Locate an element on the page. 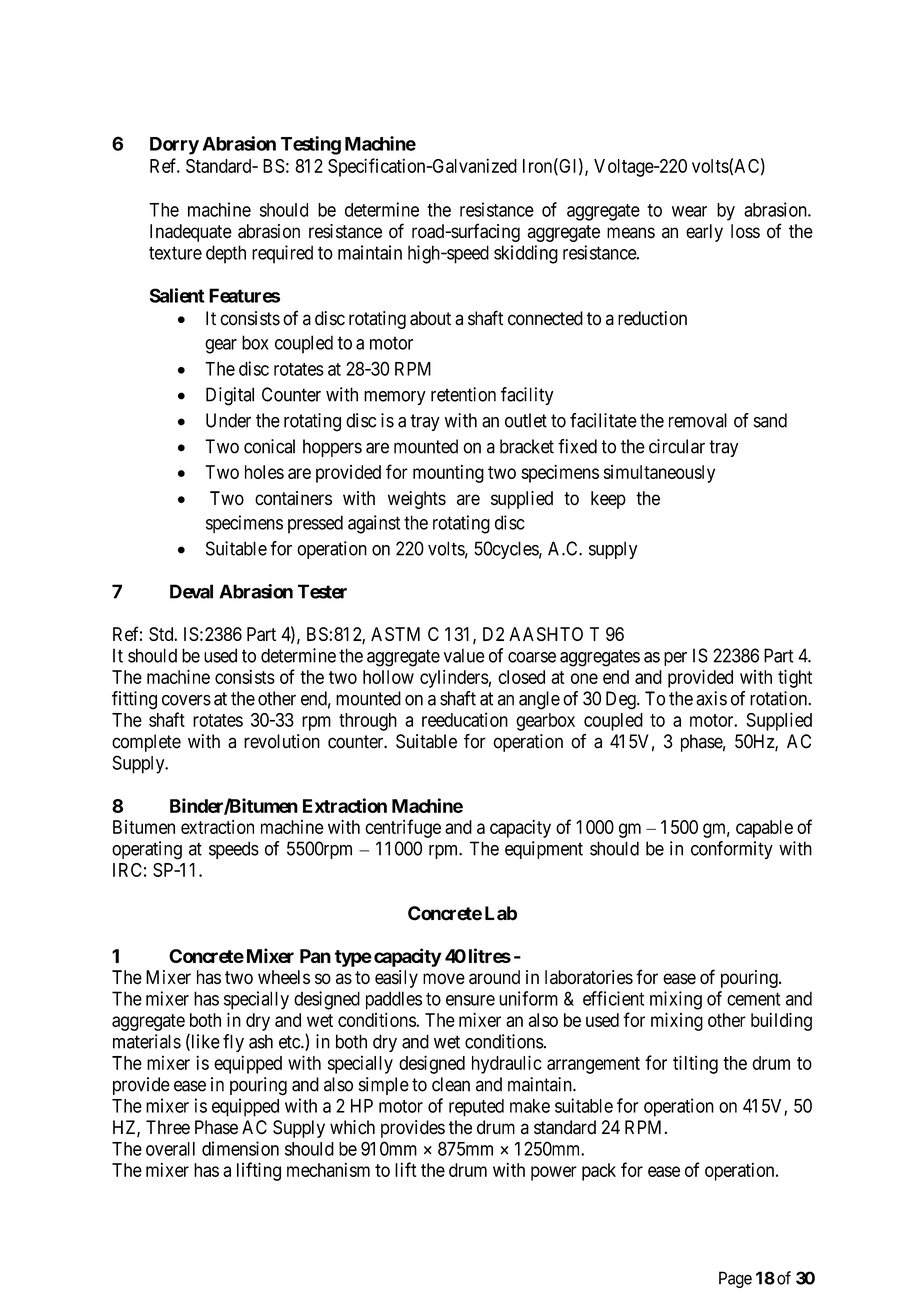  skidding is located at coordinates (526, 254).
